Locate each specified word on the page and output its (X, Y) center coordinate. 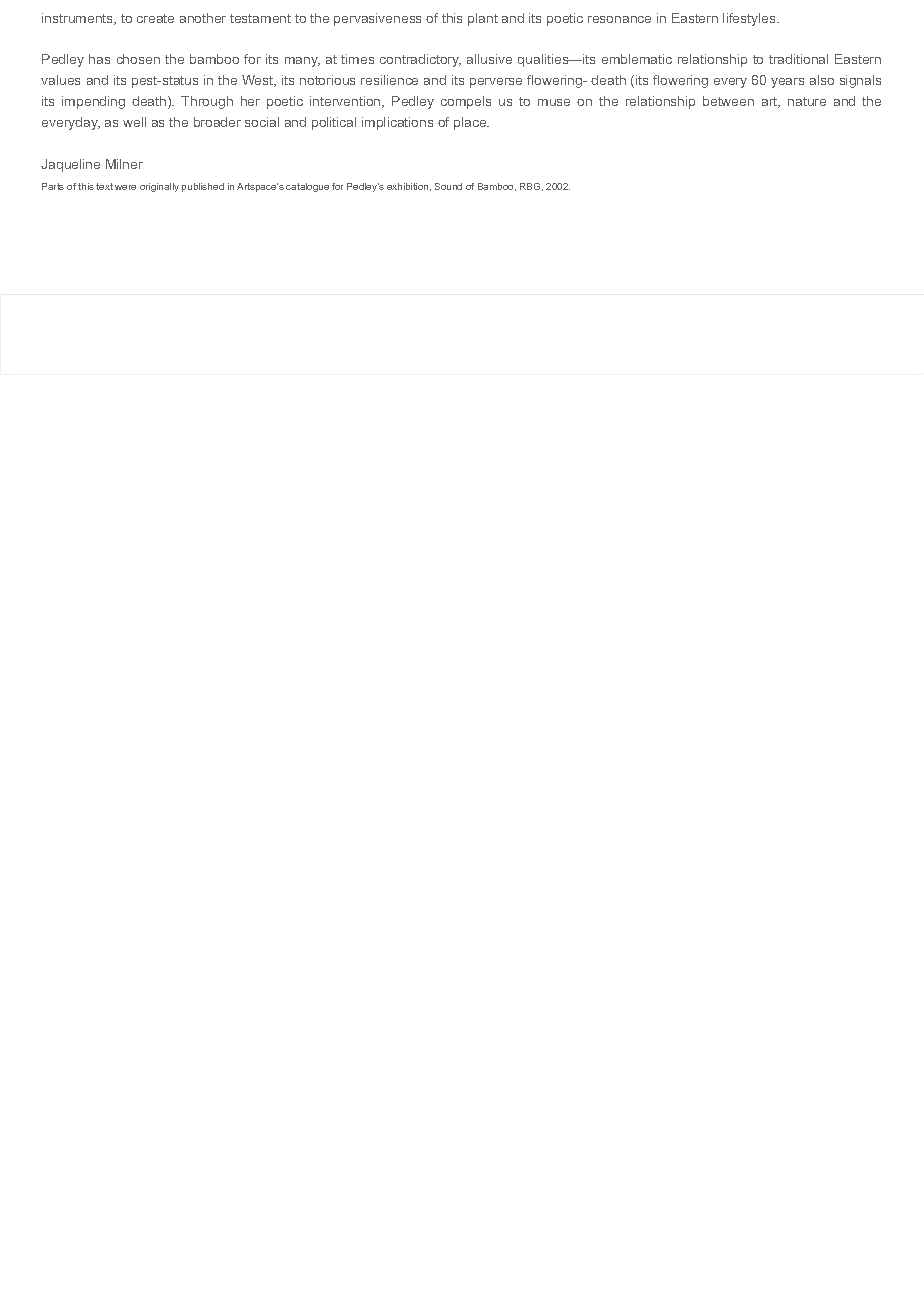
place (471, 123)
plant (483, 19)
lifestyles (750, 19)
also (822, 80)
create (155, 18)
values (60, 80)
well (134, 122)
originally (159, 187)
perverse (496, 83)
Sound (448, 186)
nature (807, 101)
